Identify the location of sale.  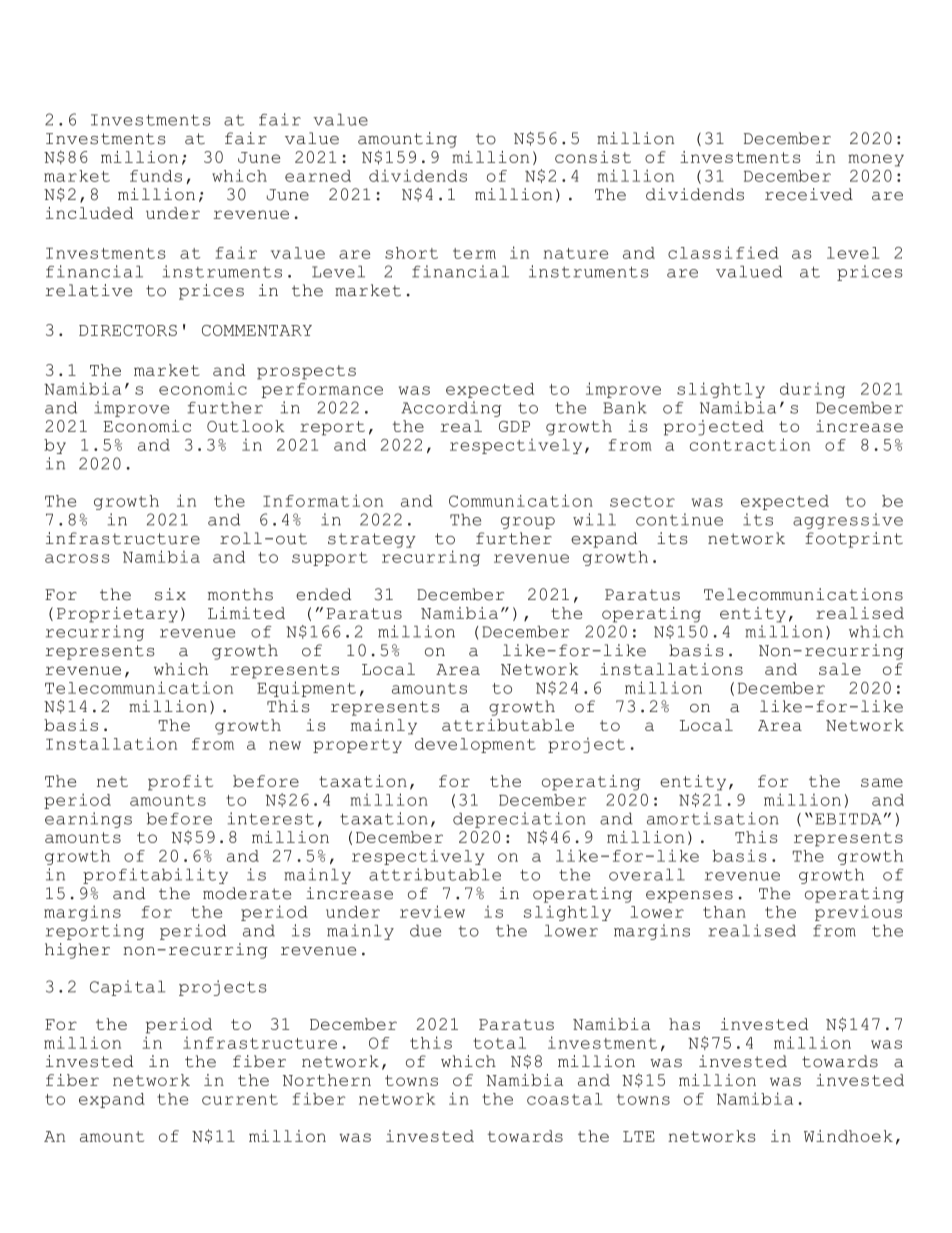
(840, 669).
